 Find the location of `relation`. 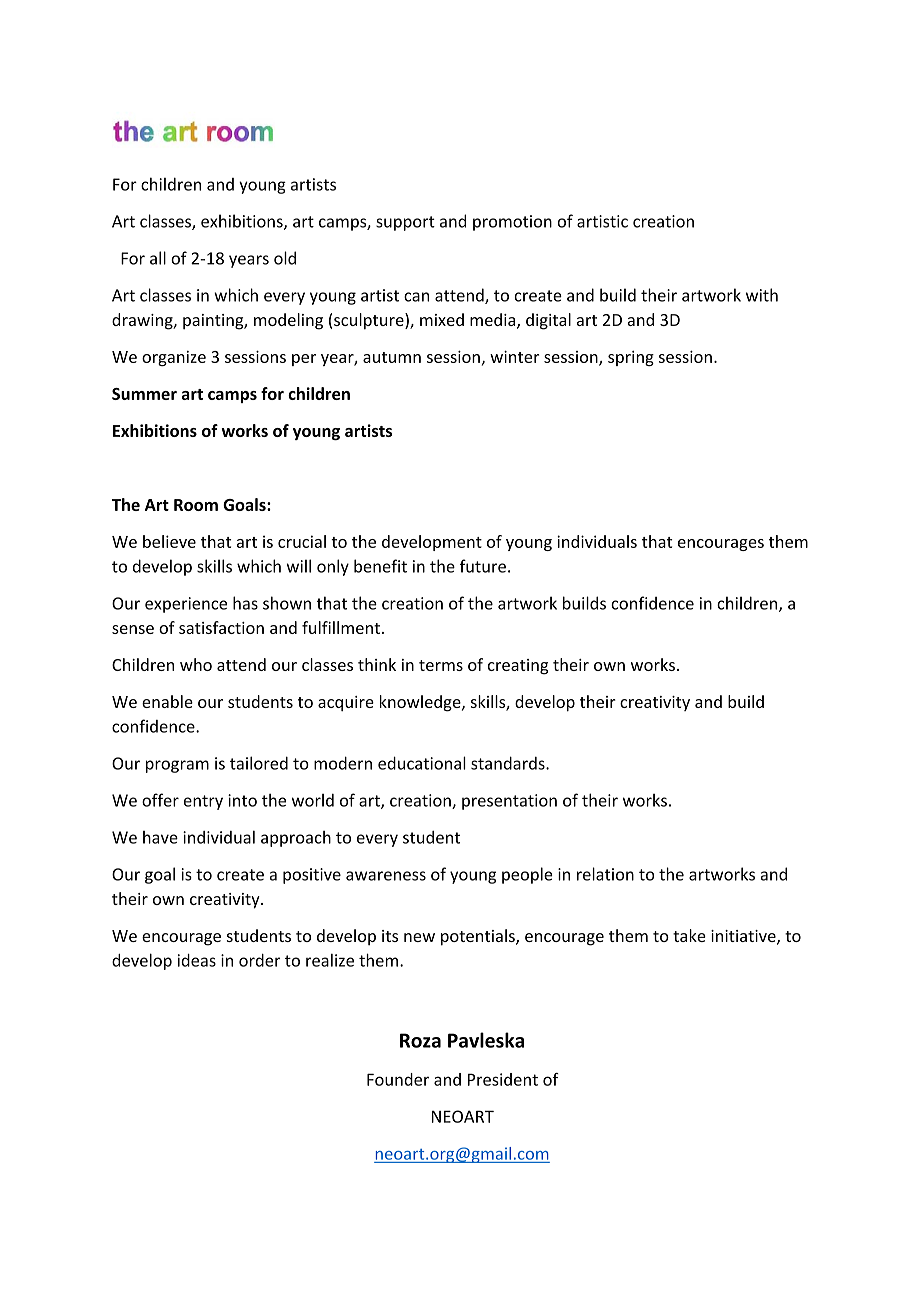

relation is located at coordinates (605, 874).
